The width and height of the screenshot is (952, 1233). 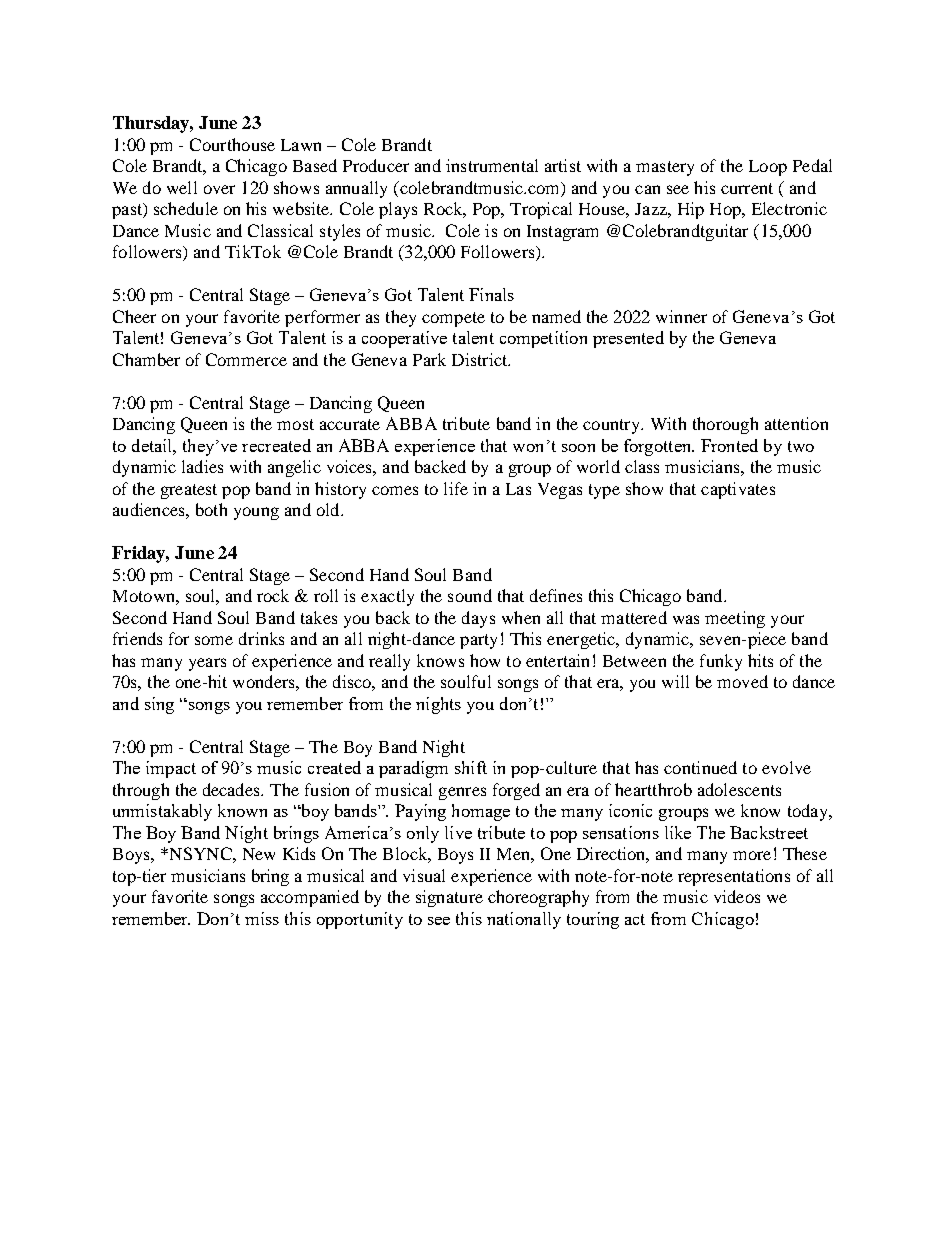 What do you see at coordinates (449, 898) in the screenshot?
I see `signature` at bounding box center [449, 898].
